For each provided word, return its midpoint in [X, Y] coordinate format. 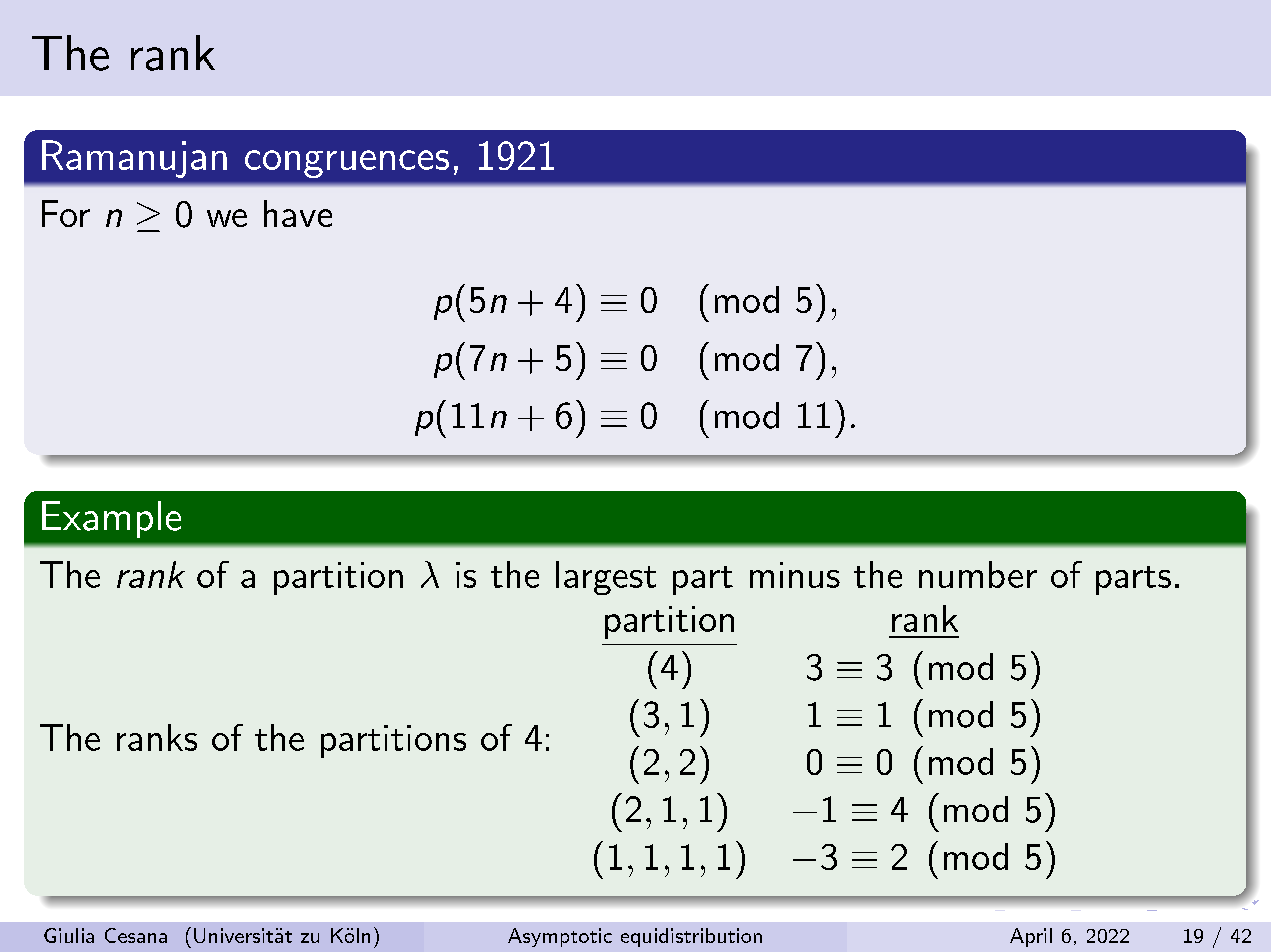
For [66, 213]
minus [795, 575]
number [978, 574]
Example [111, 519]
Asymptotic [560, 937]
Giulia [69, 935]
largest [606, 578]
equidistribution [691, 937]
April [1031, 937]
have [298, 213]
